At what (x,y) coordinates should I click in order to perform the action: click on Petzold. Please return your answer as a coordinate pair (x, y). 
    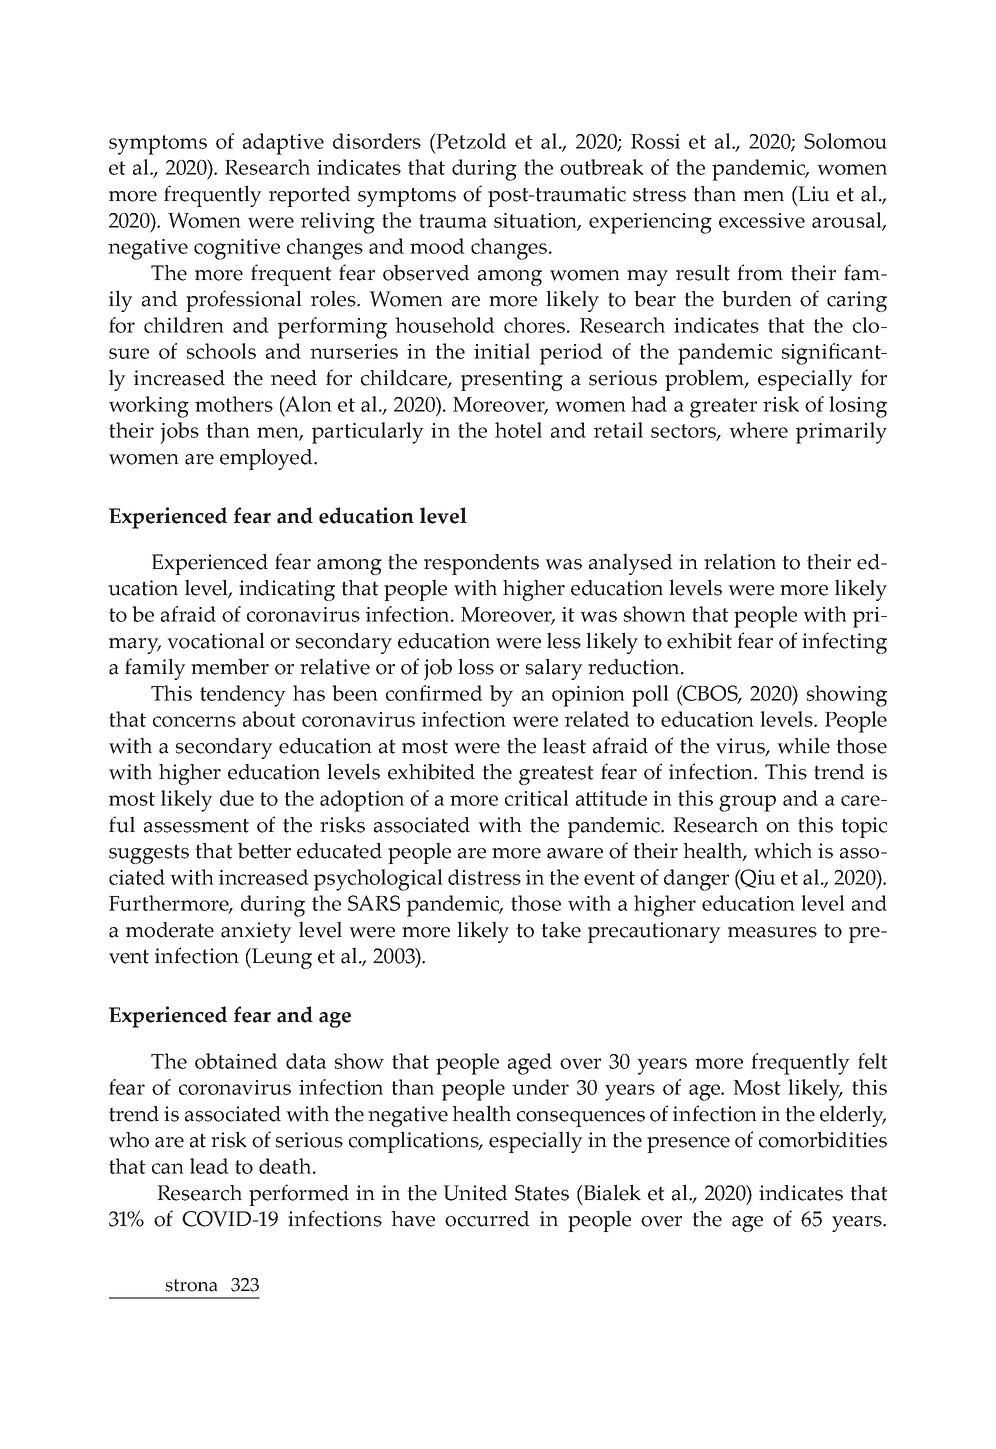
    Looking at the image, I should click on (471, 141).
